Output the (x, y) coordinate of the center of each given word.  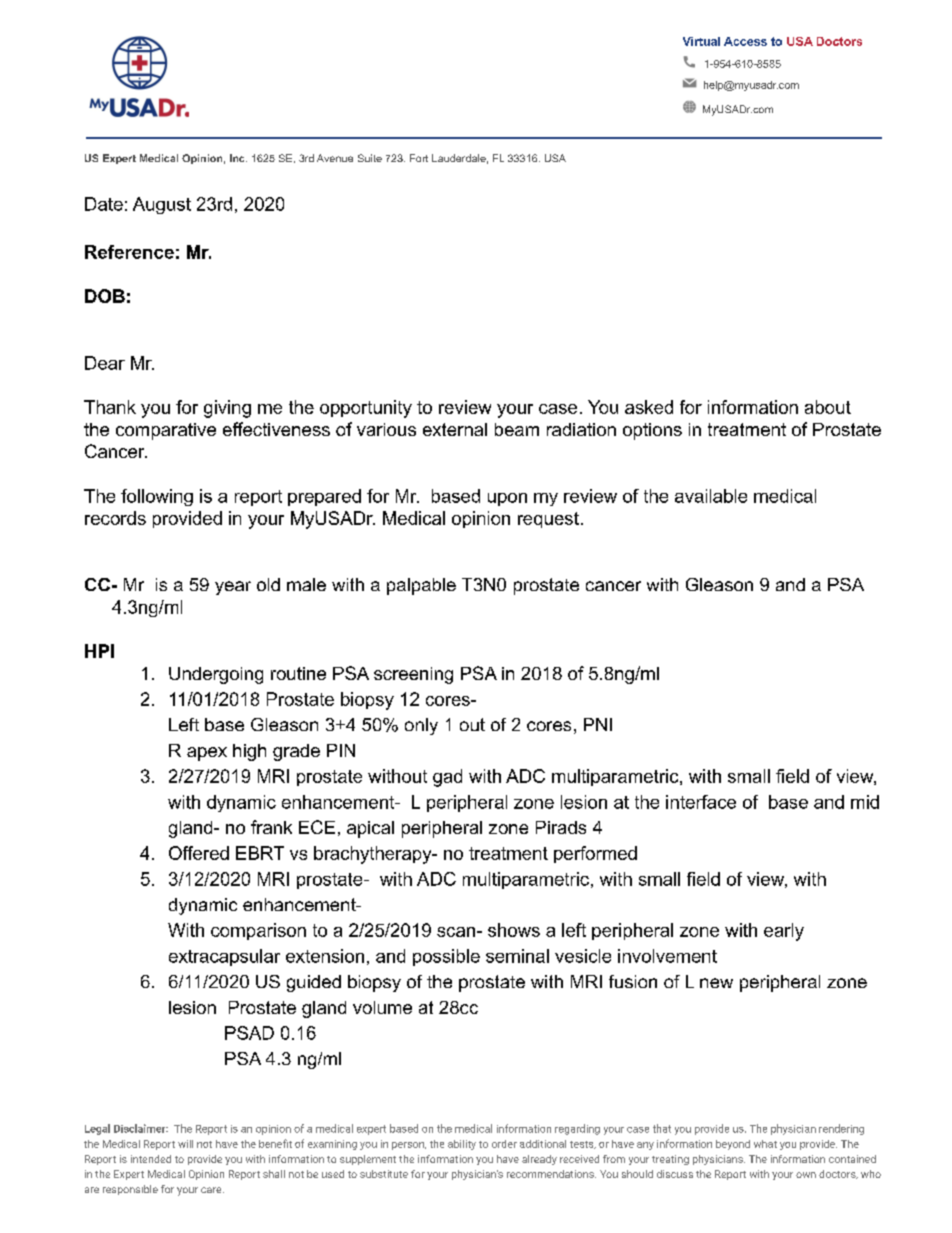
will (185, 1144)
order (504, 1144)
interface (701, 802)
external (455, 429)
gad (447, 778)
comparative (166, 431)
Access (745, 41)
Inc (238, 158)
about (828, 407)
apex (207, 754)
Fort (419, 158)
